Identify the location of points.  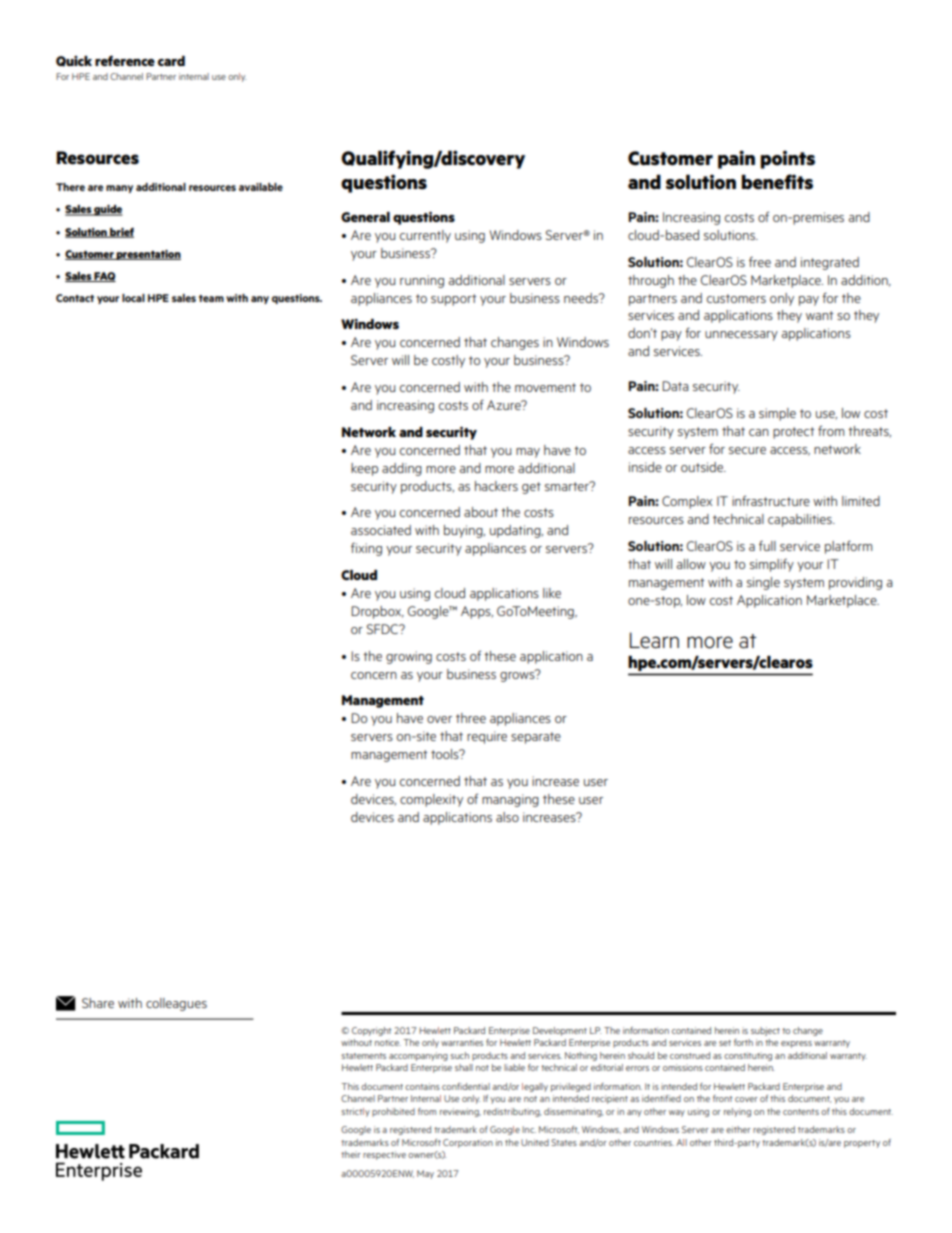
(787, 159).
